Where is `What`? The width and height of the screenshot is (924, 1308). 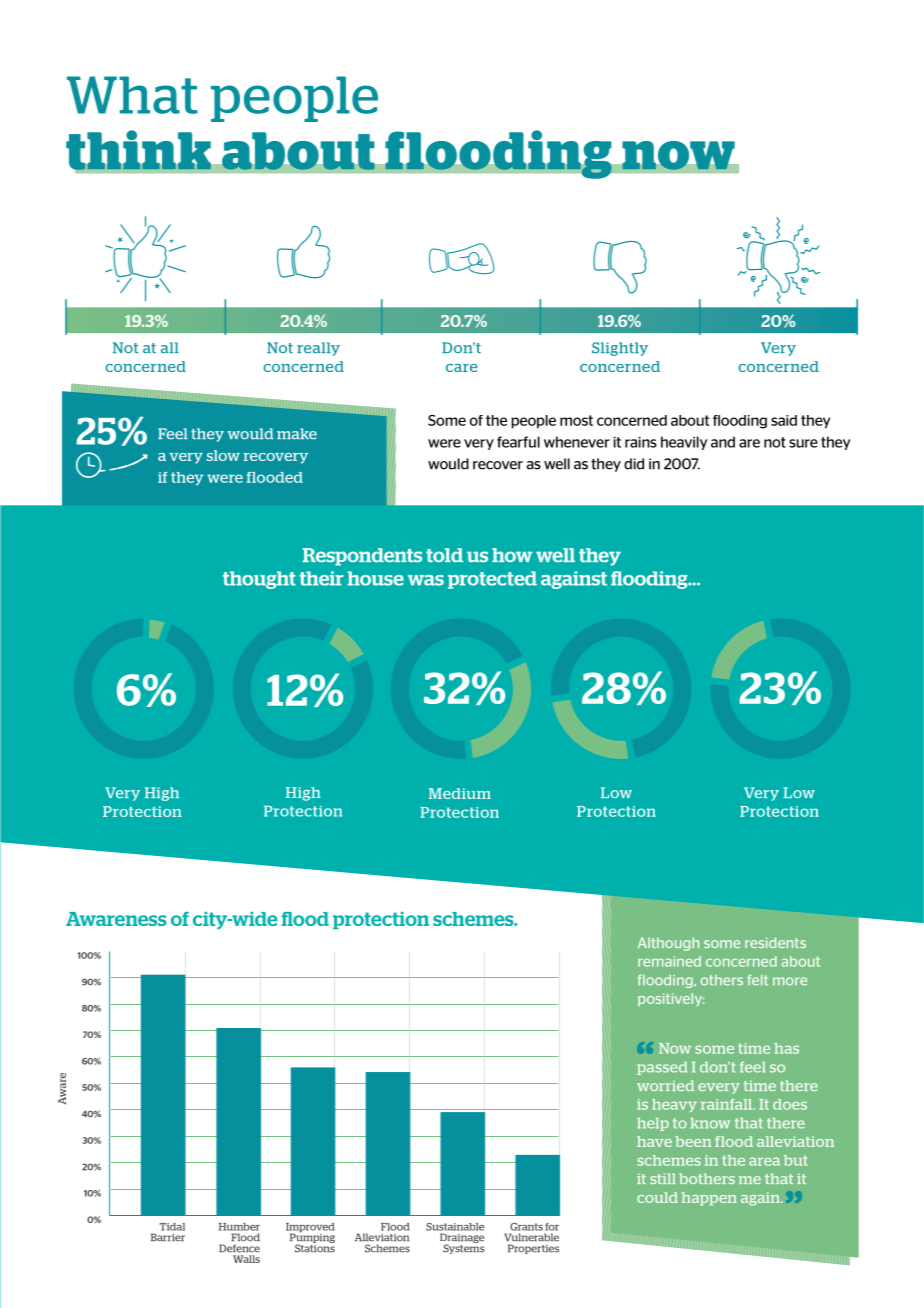
What is located at coordinates (132, 95).
